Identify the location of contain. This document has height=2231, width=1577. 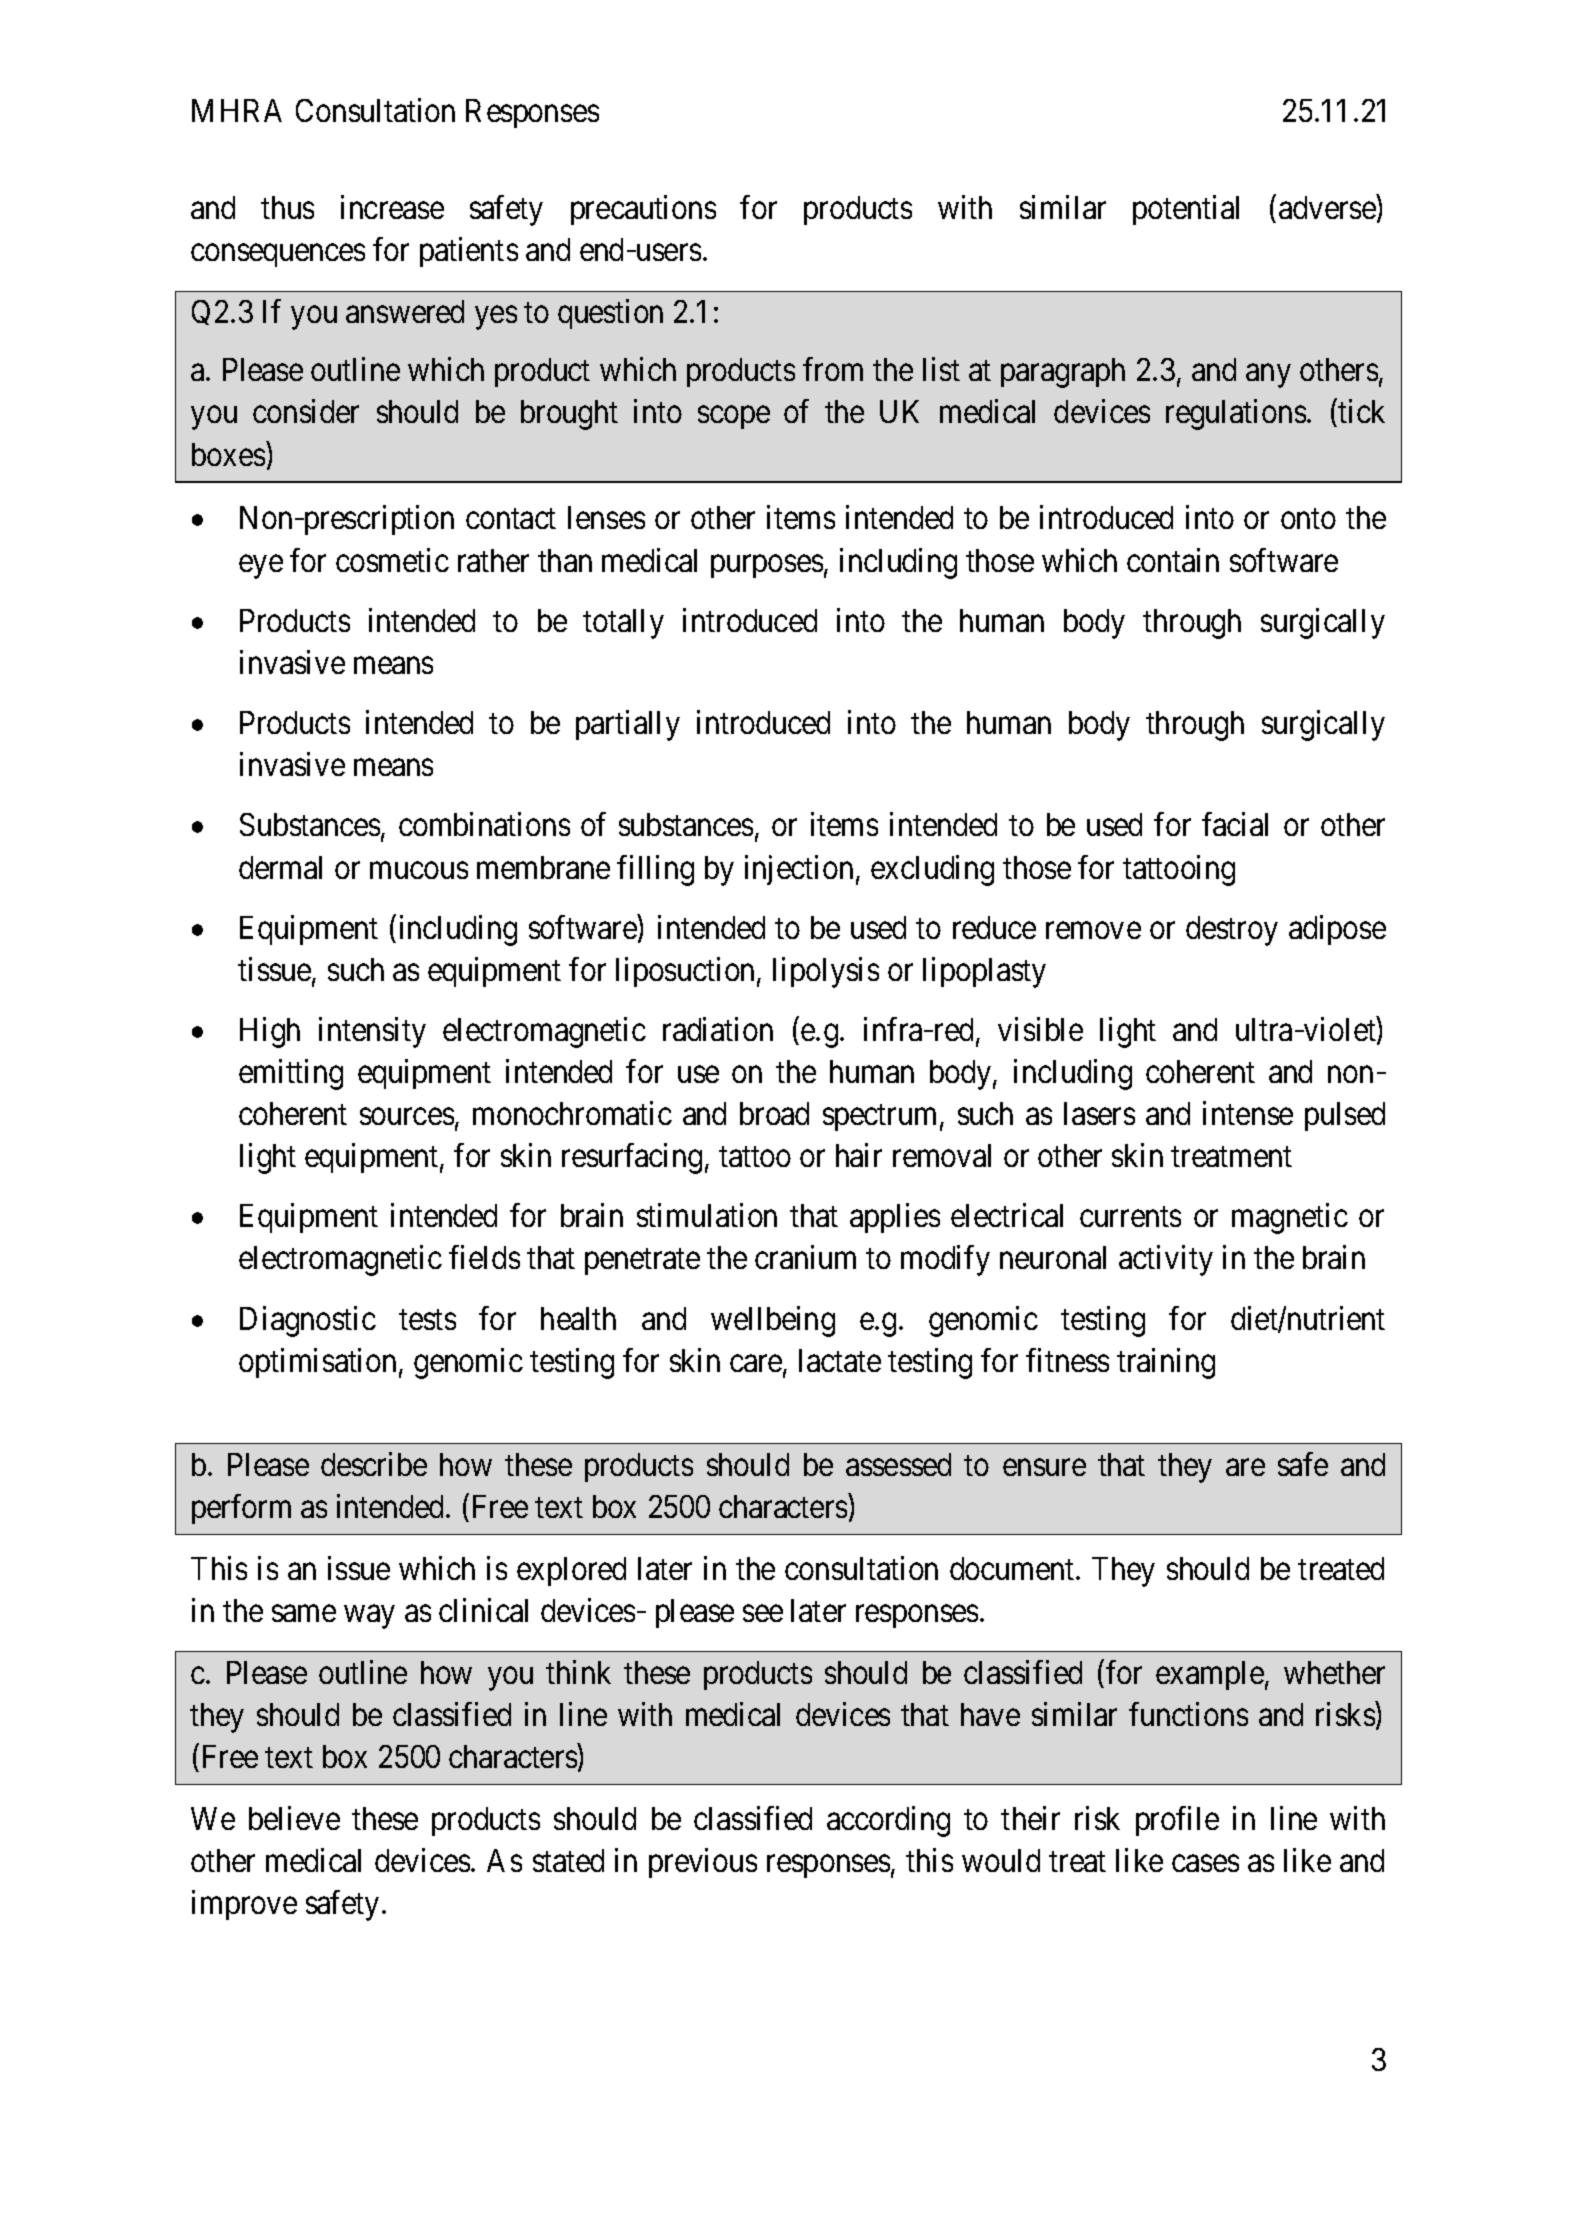
(1173, 560).
